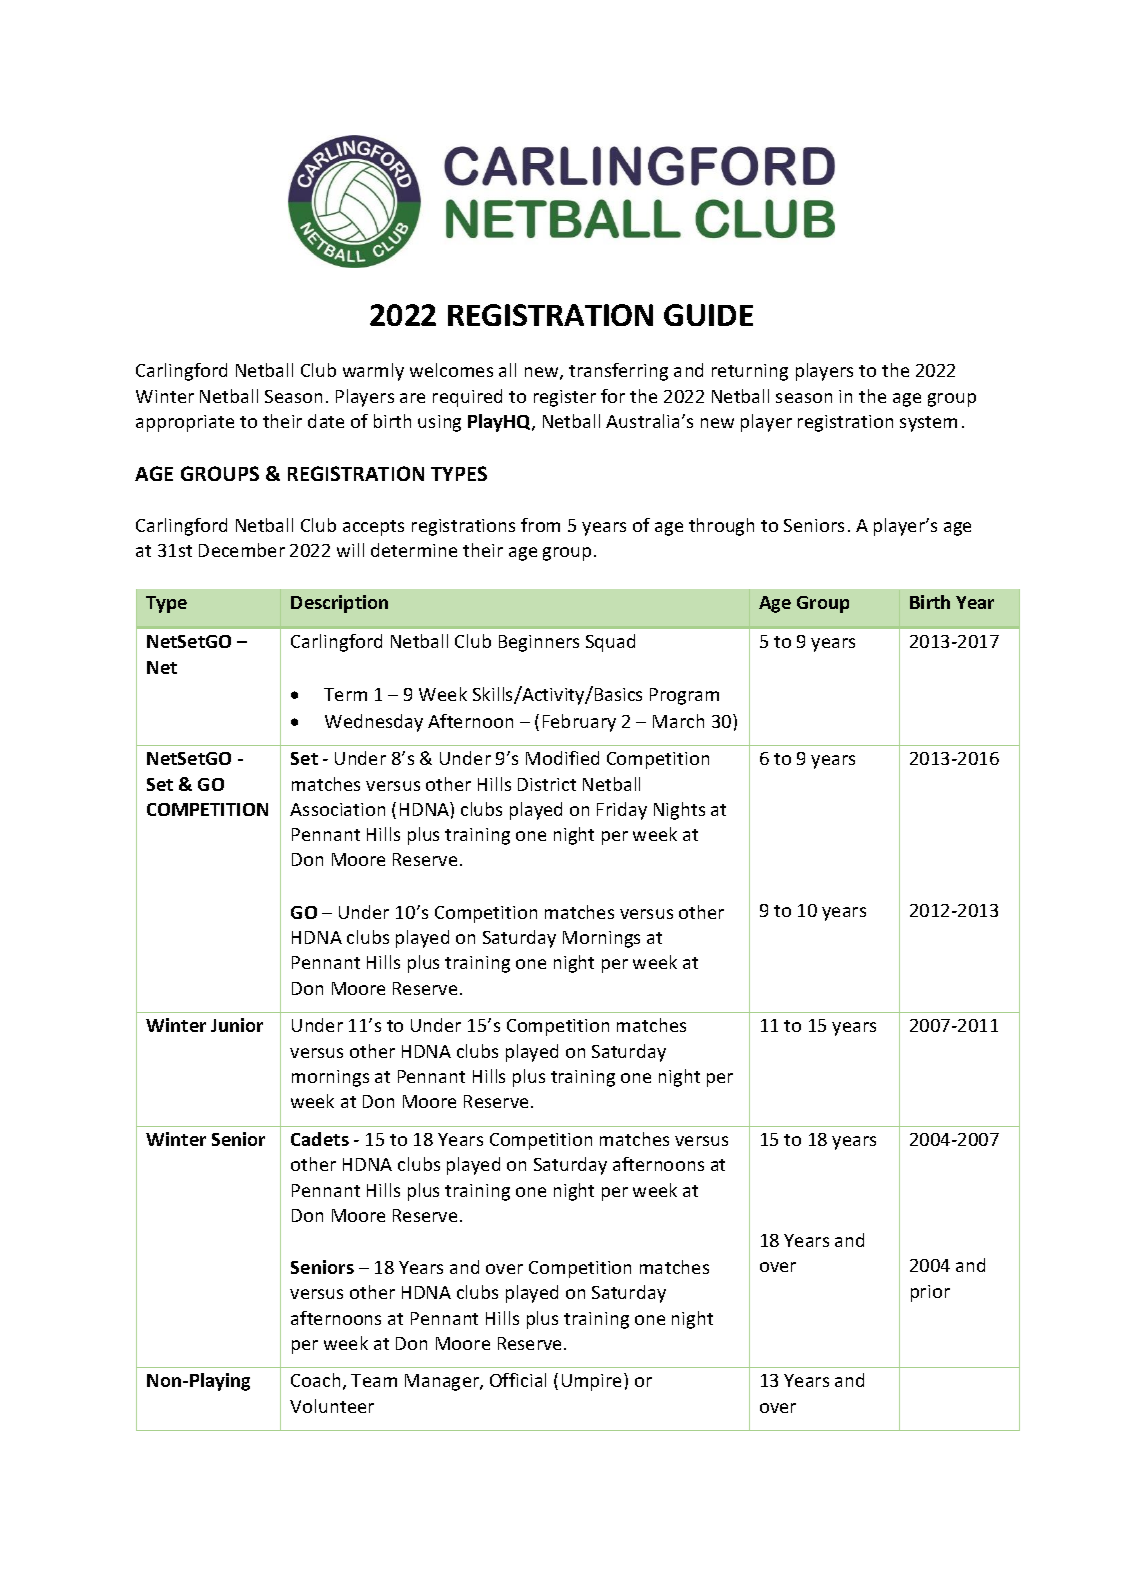 This page has width=1124, height=1589. What do you see at coordinates (373, 372) in the page?
I see `warmly` at bounding box center [373, 372].
